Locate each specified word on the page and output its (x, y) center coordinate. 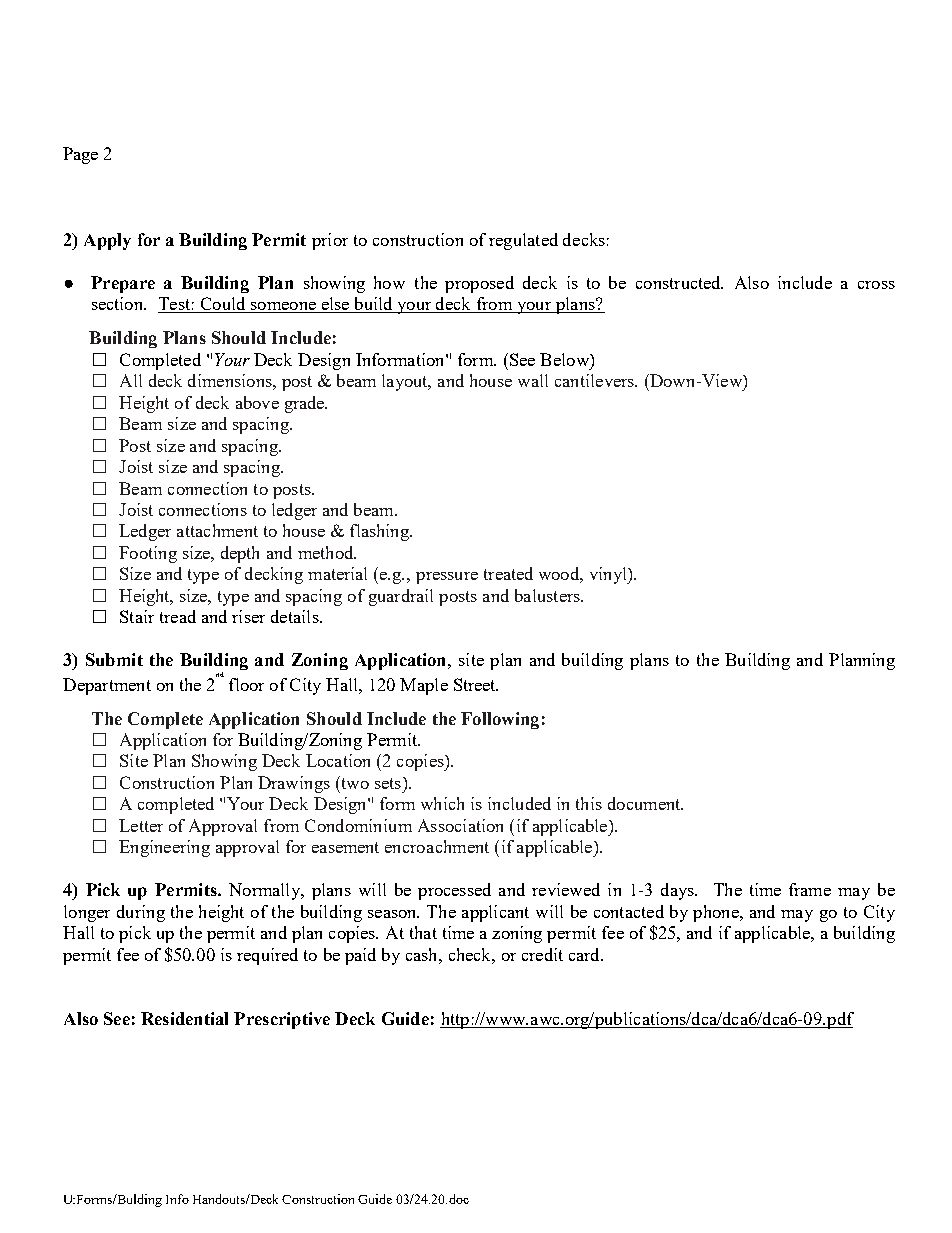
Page (80, 155)
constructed (679, 282)
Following (500, 720)
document (645, 803)
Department (107, 686)
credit (542, 954)
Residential (184, 1018)
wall (533, 380)
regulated (523, 241)
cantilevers (596, 380)
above (257, 402)
